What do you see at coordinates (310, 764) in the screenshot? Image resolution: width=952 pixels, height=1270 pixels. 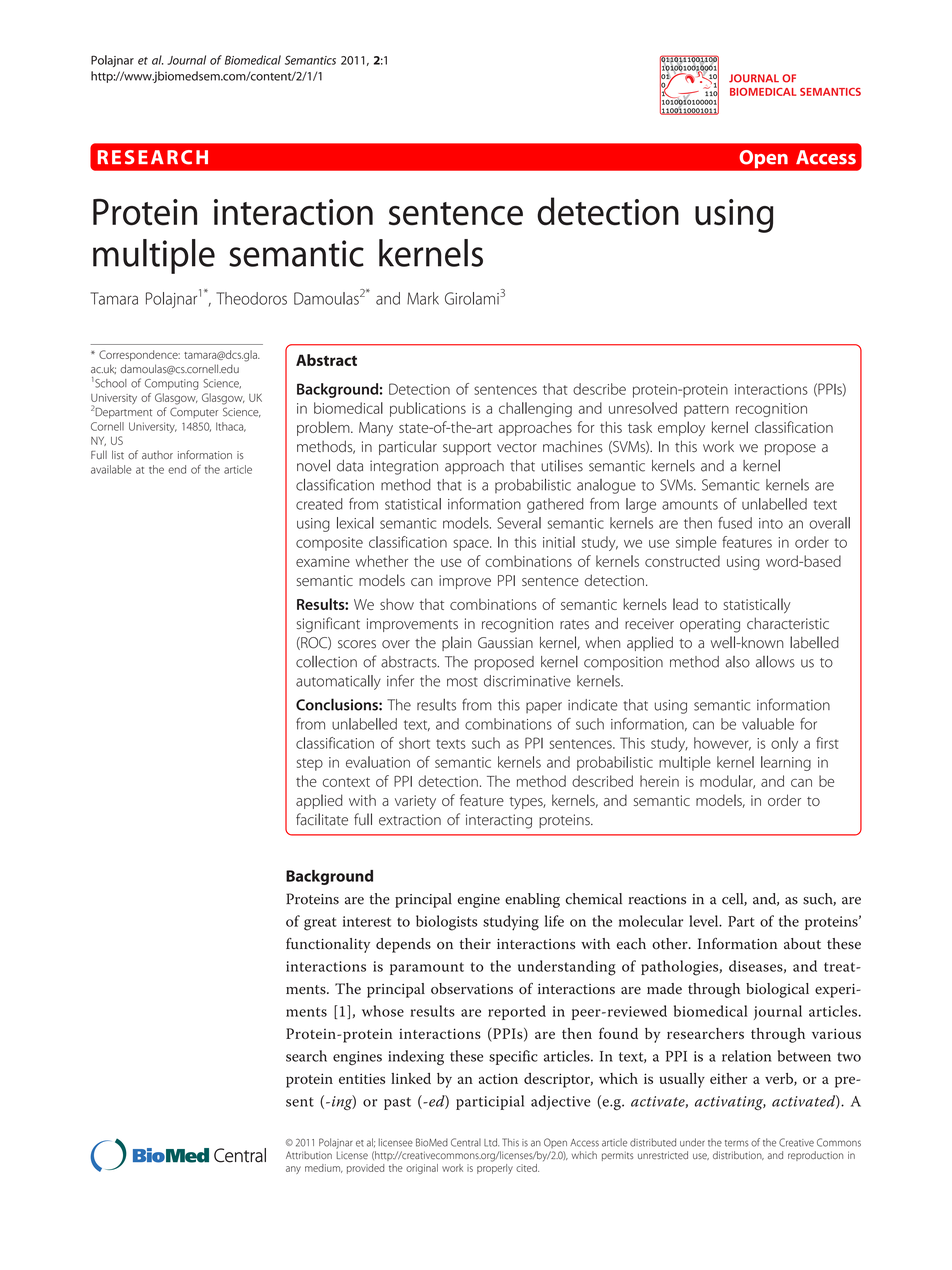 I see `step` at bounding box center [310, 764].
